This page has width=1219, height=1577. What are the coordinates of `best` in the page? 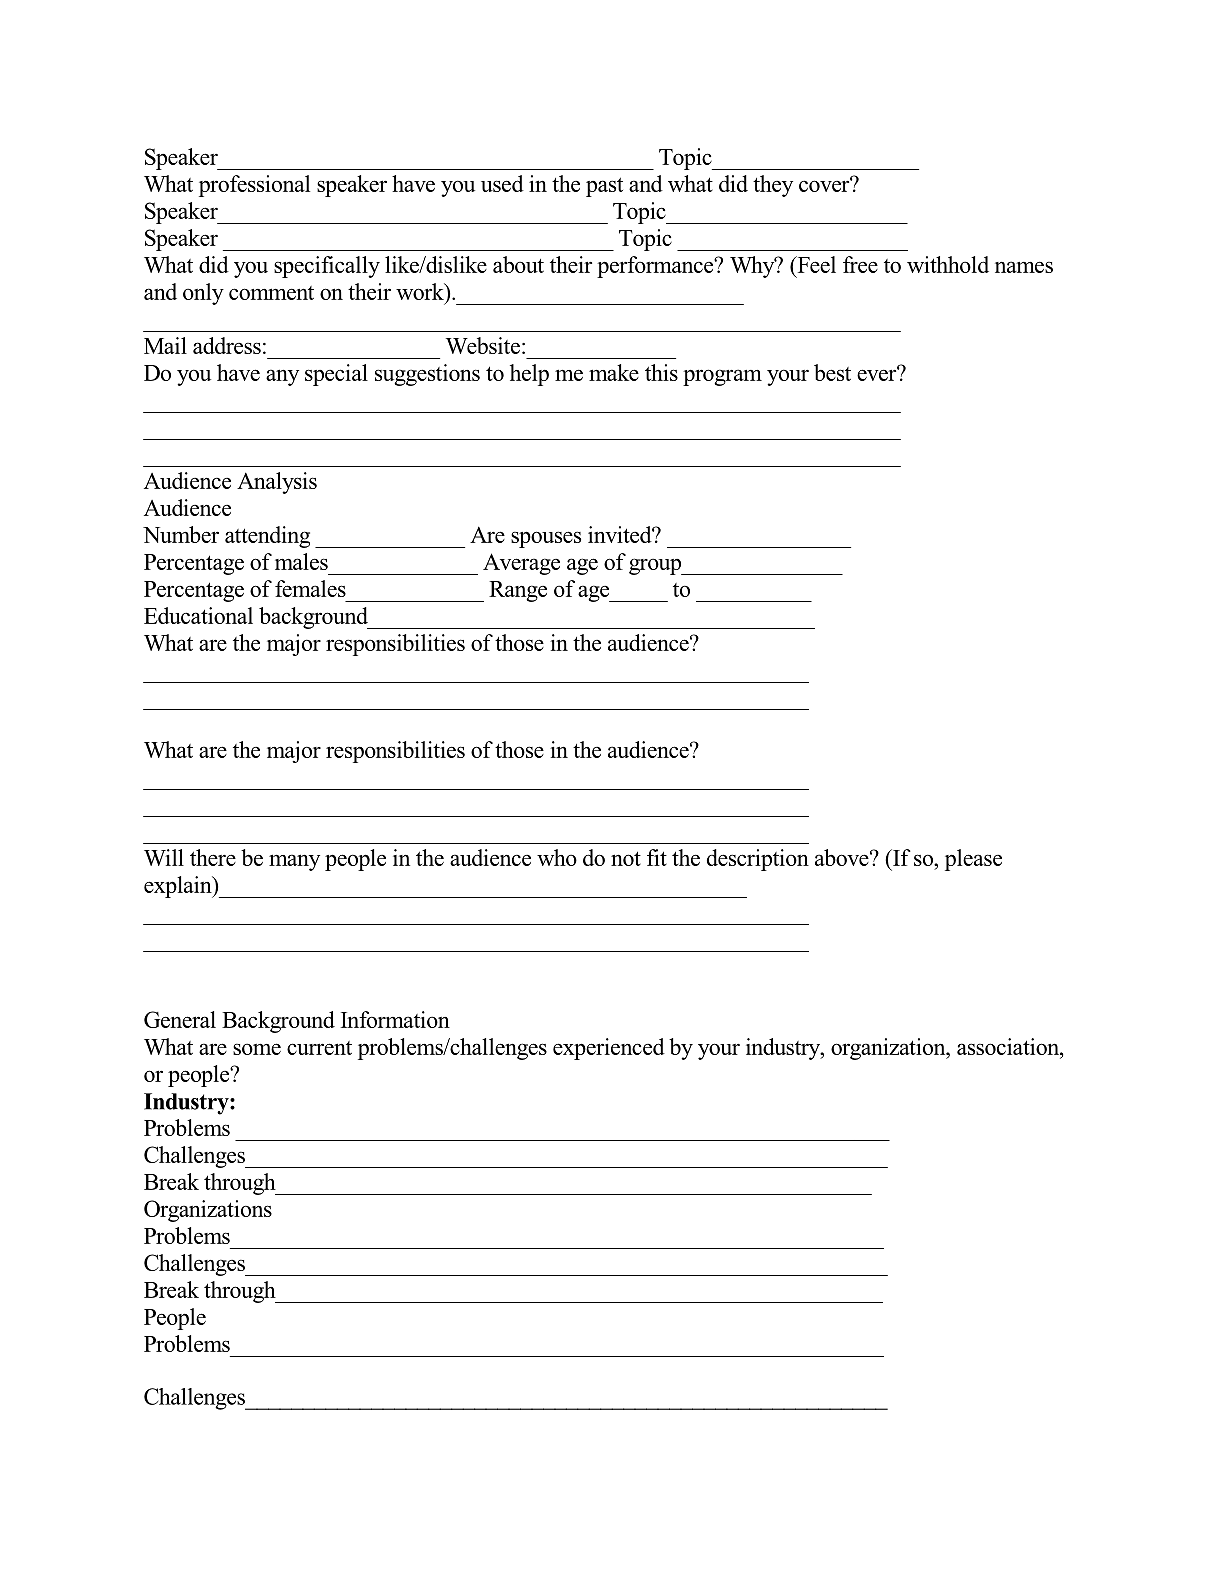 It's located at (832, 372).
